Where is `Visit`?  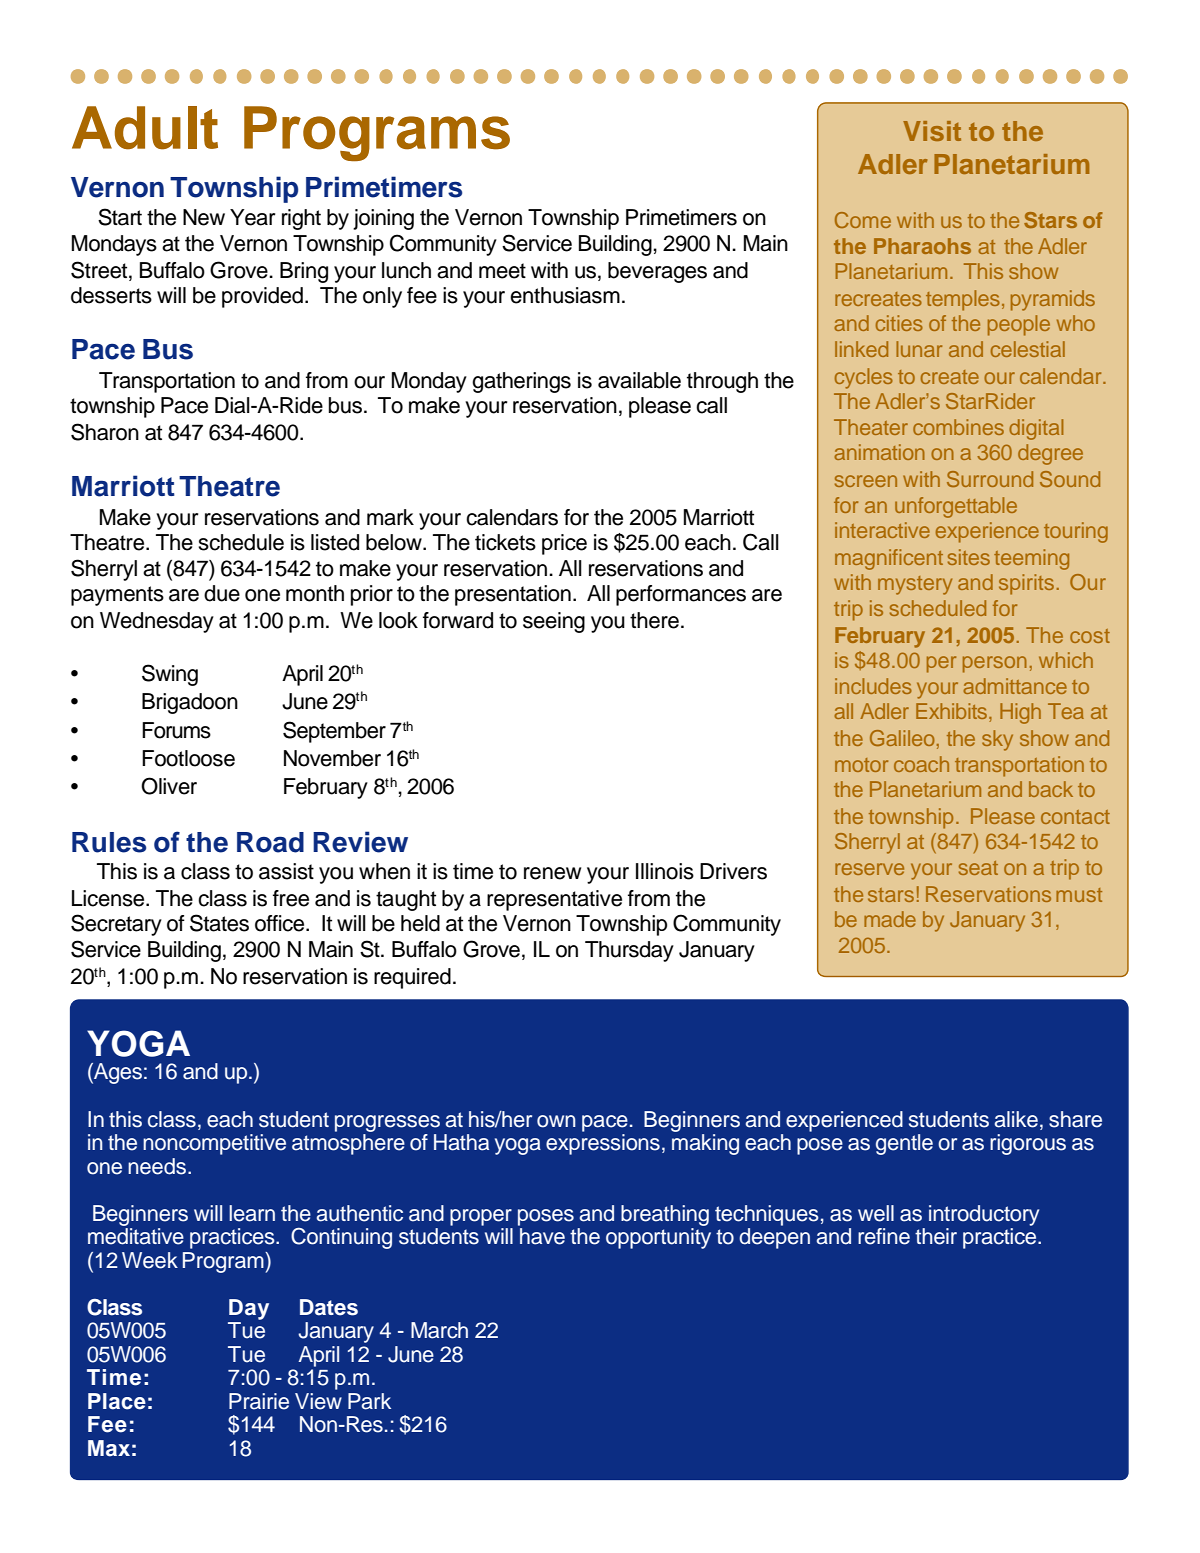 Visit is located at coordinates (932, 131).
